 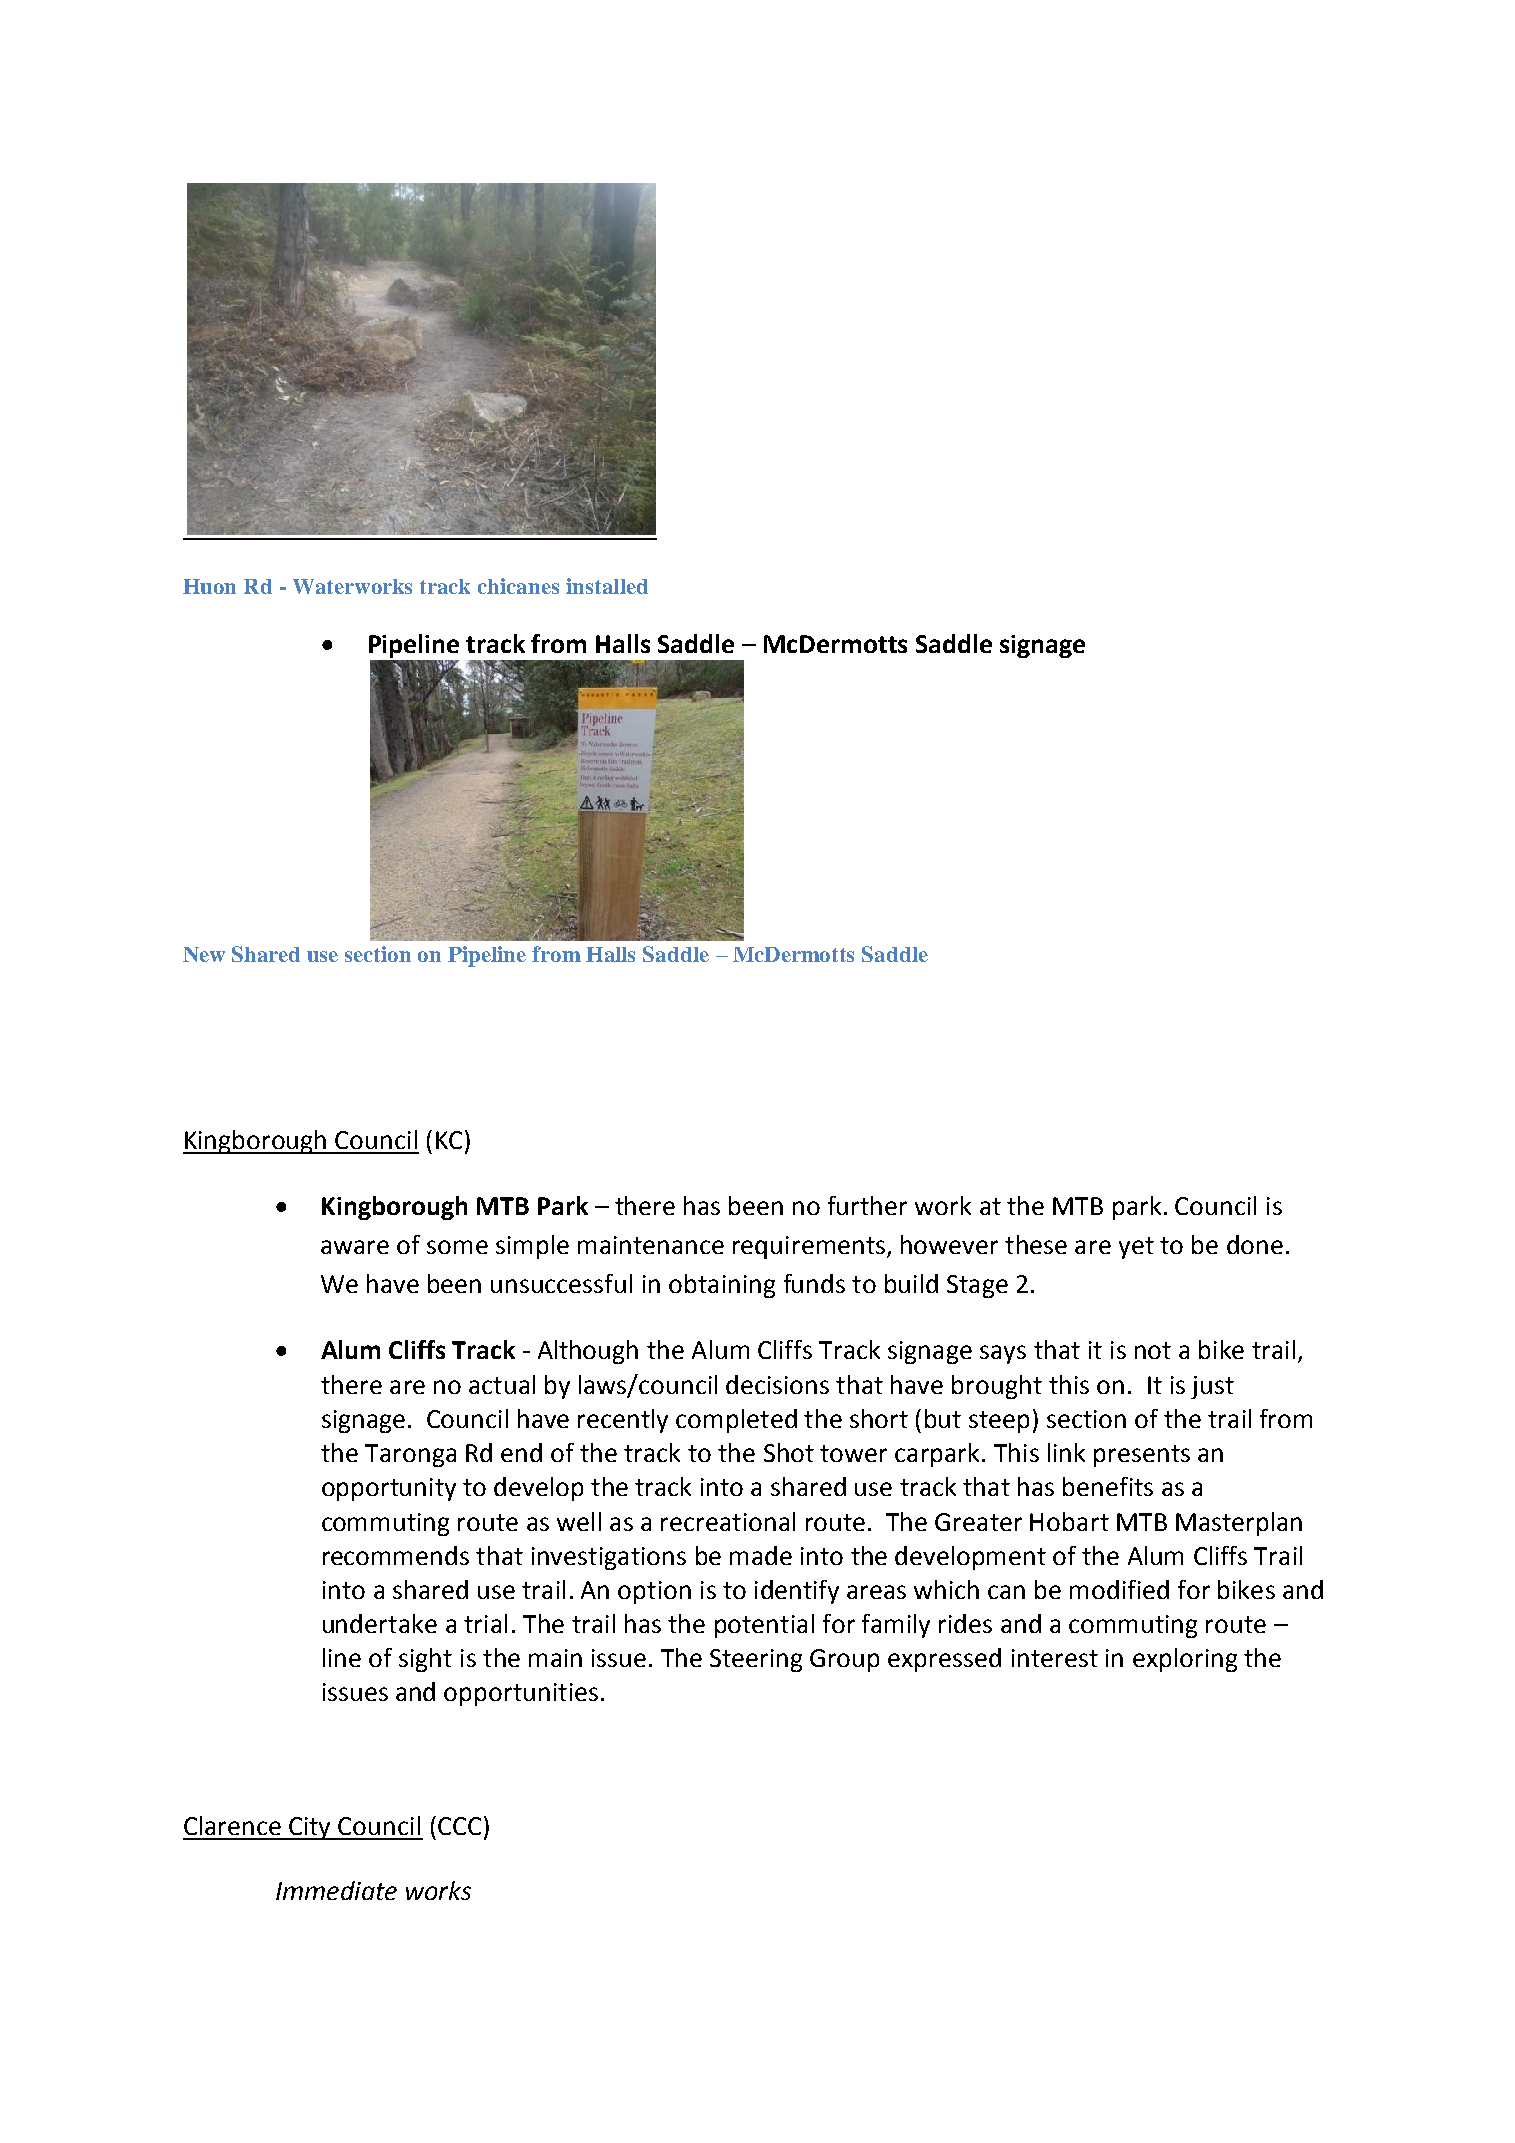 I want to click on obtaining, so click(x=722, y=1286).
